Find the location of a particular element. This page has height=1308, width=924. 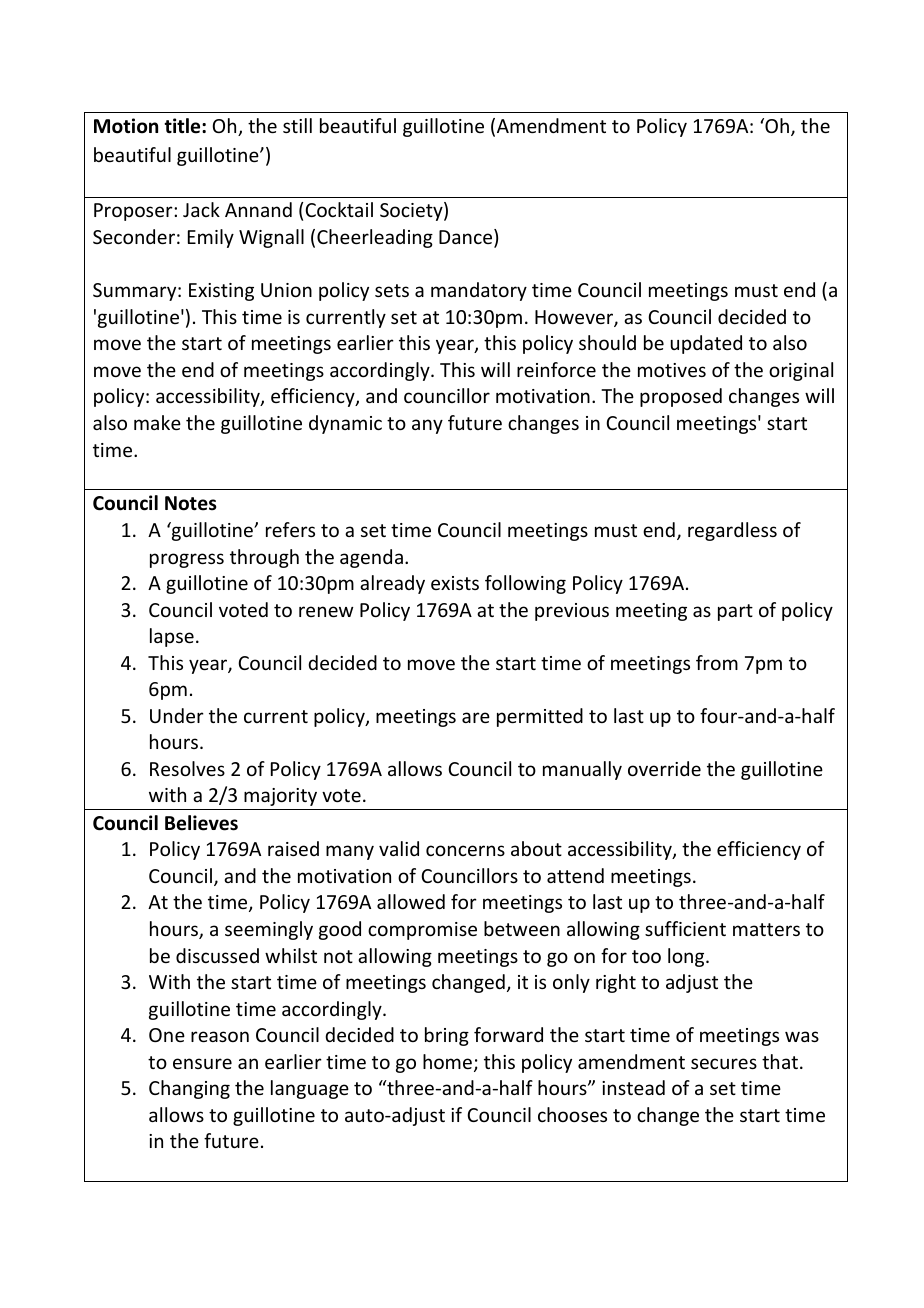

override is located at coordinates (664, 768).
